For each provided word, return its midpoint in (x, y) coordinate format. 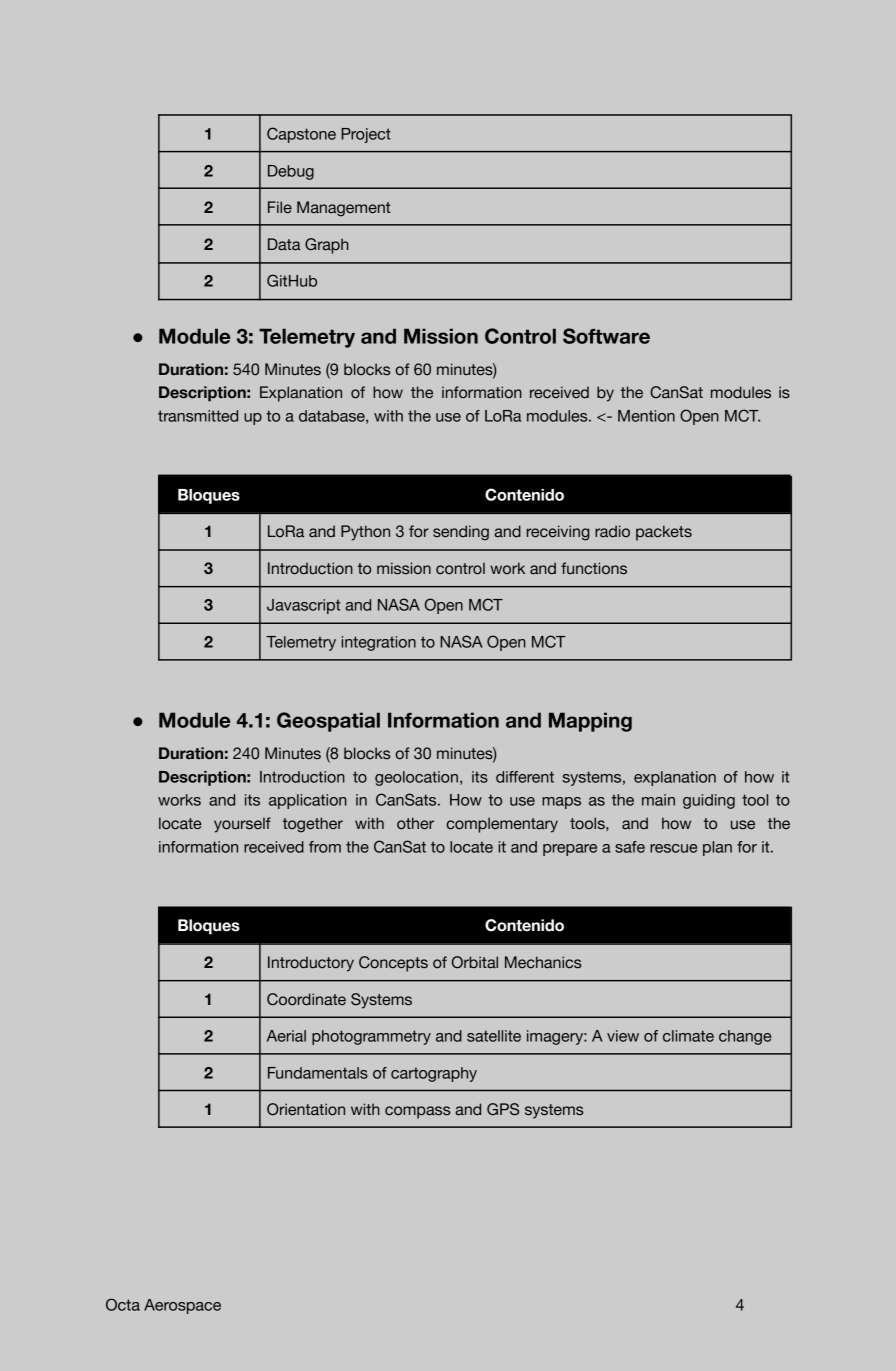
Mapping (590, 722)
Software (606, 336)
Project (366, 135)
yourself (242, 825)
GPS (503, 1109)
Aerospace (182, 1306)
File (280, 207)
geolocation (416, 778)
